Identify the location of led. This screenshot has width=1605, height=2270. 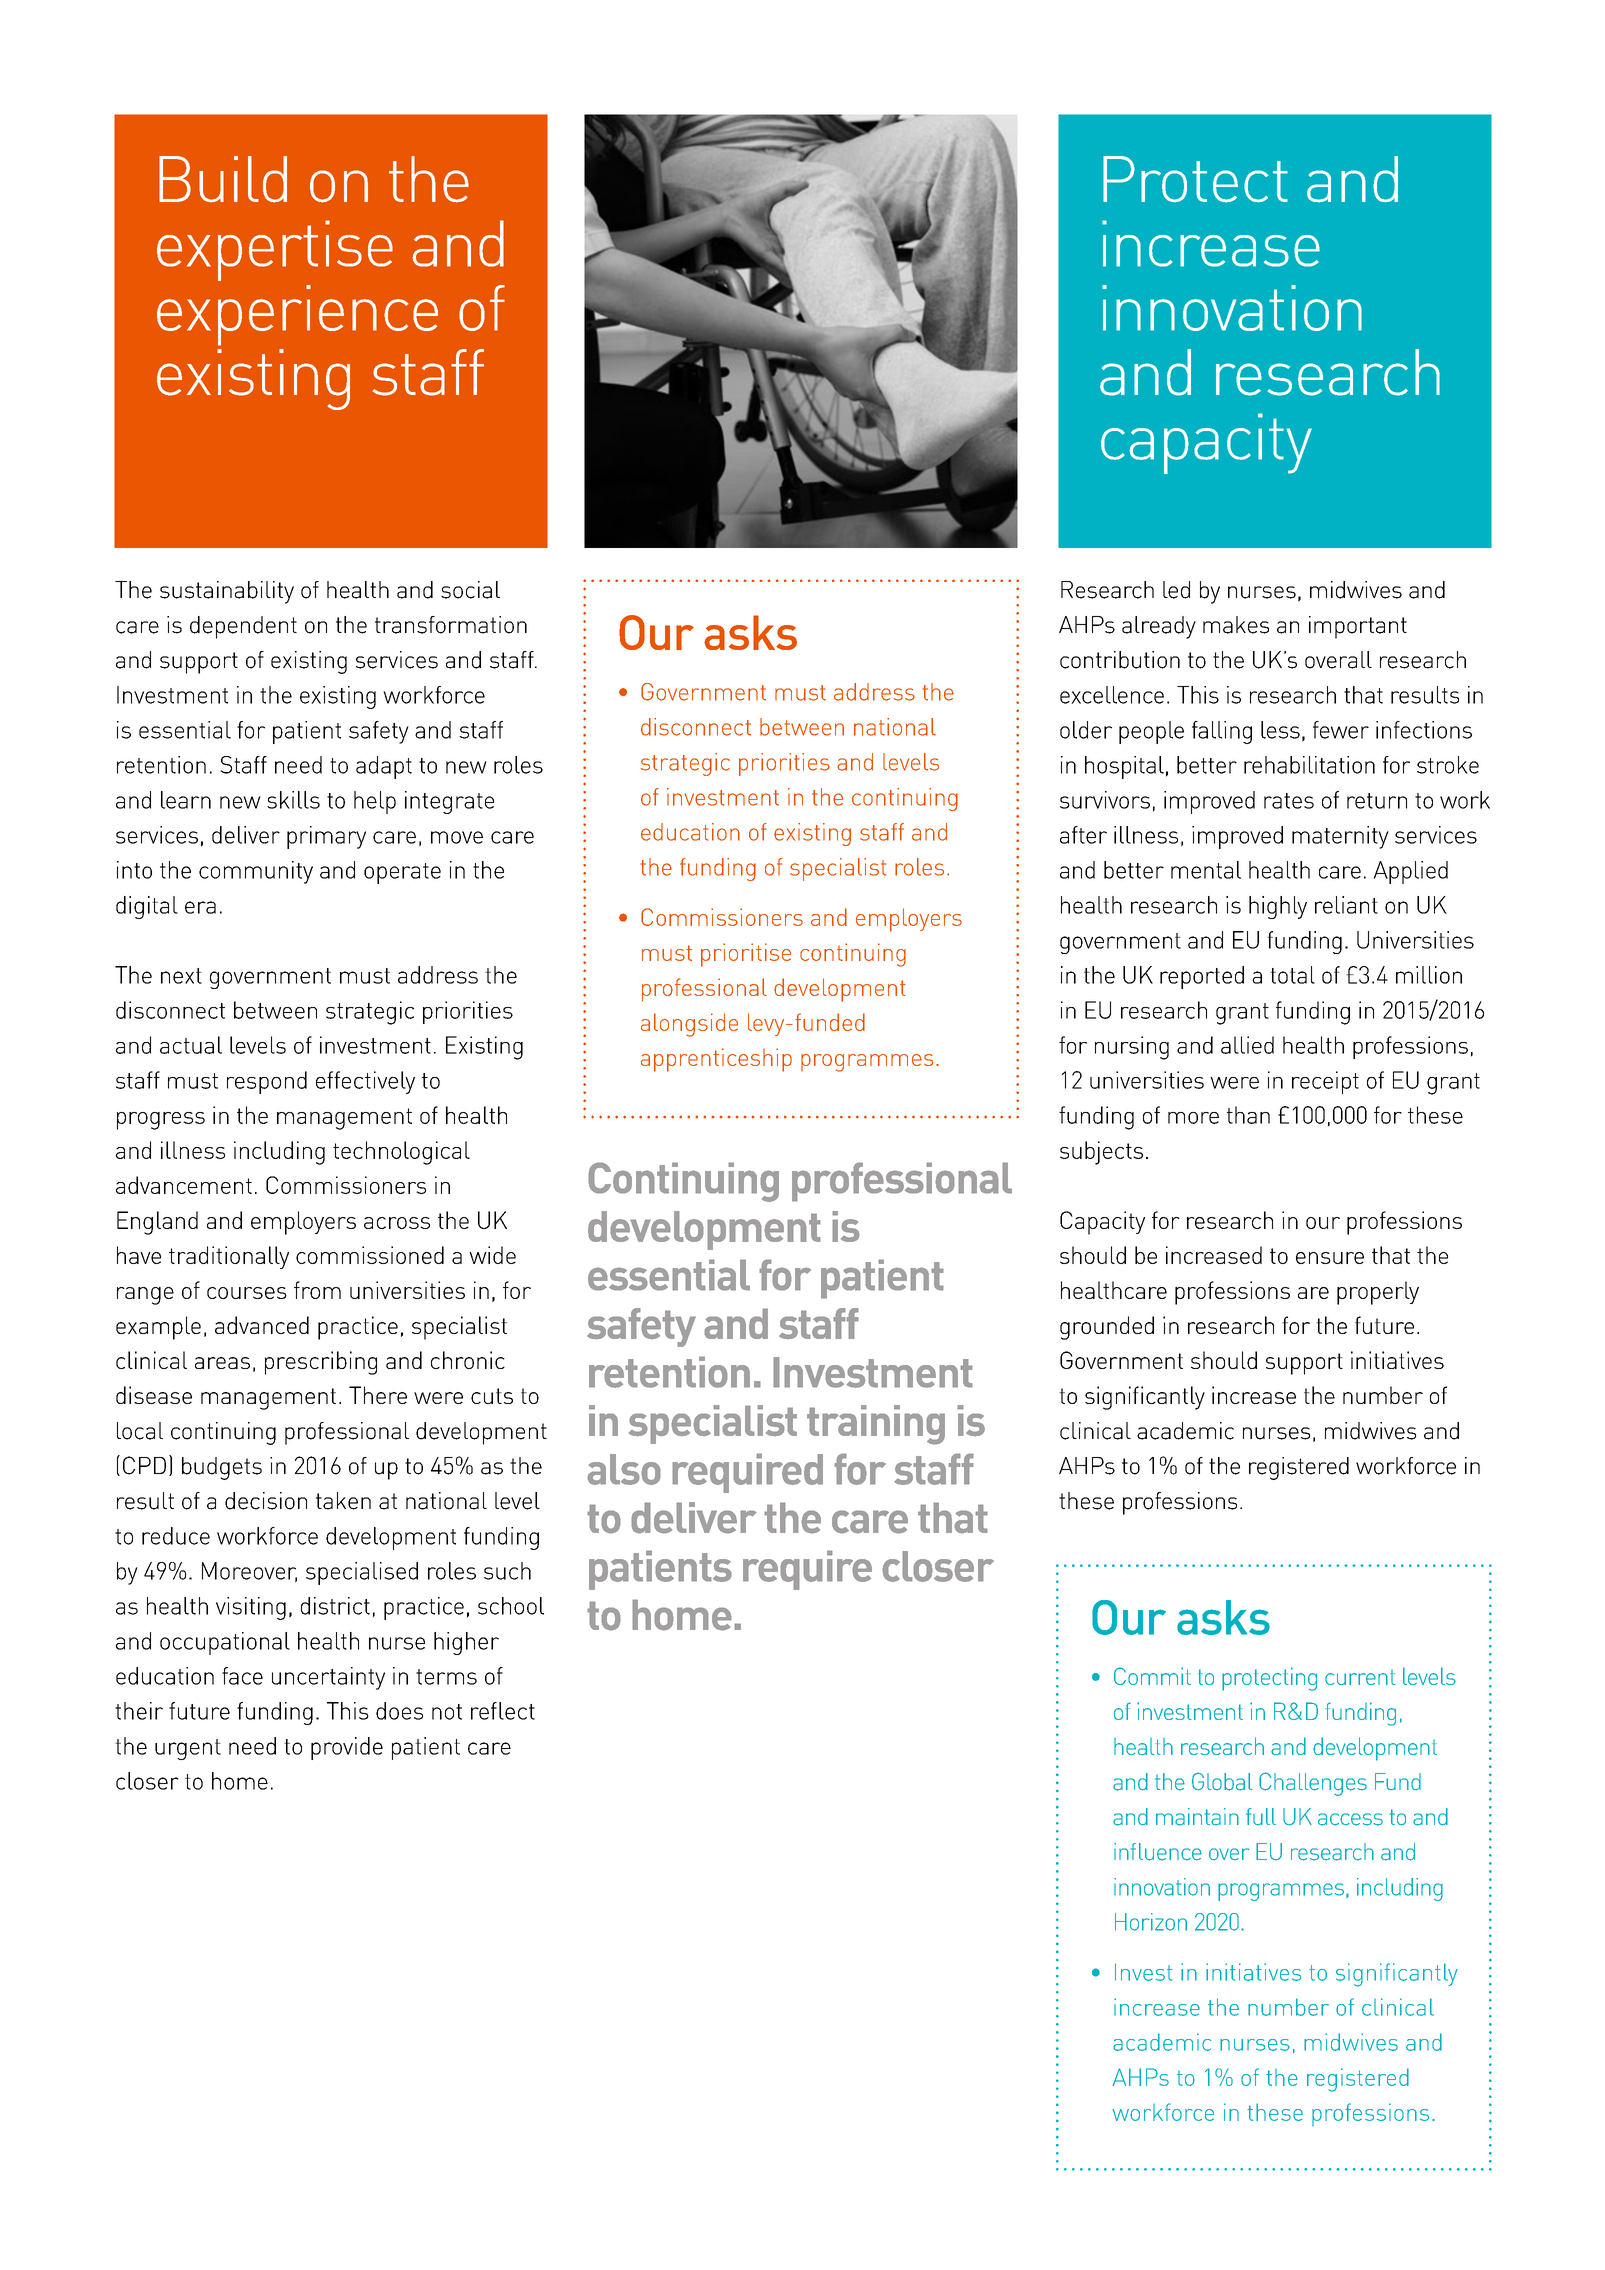
(1176, 590).
